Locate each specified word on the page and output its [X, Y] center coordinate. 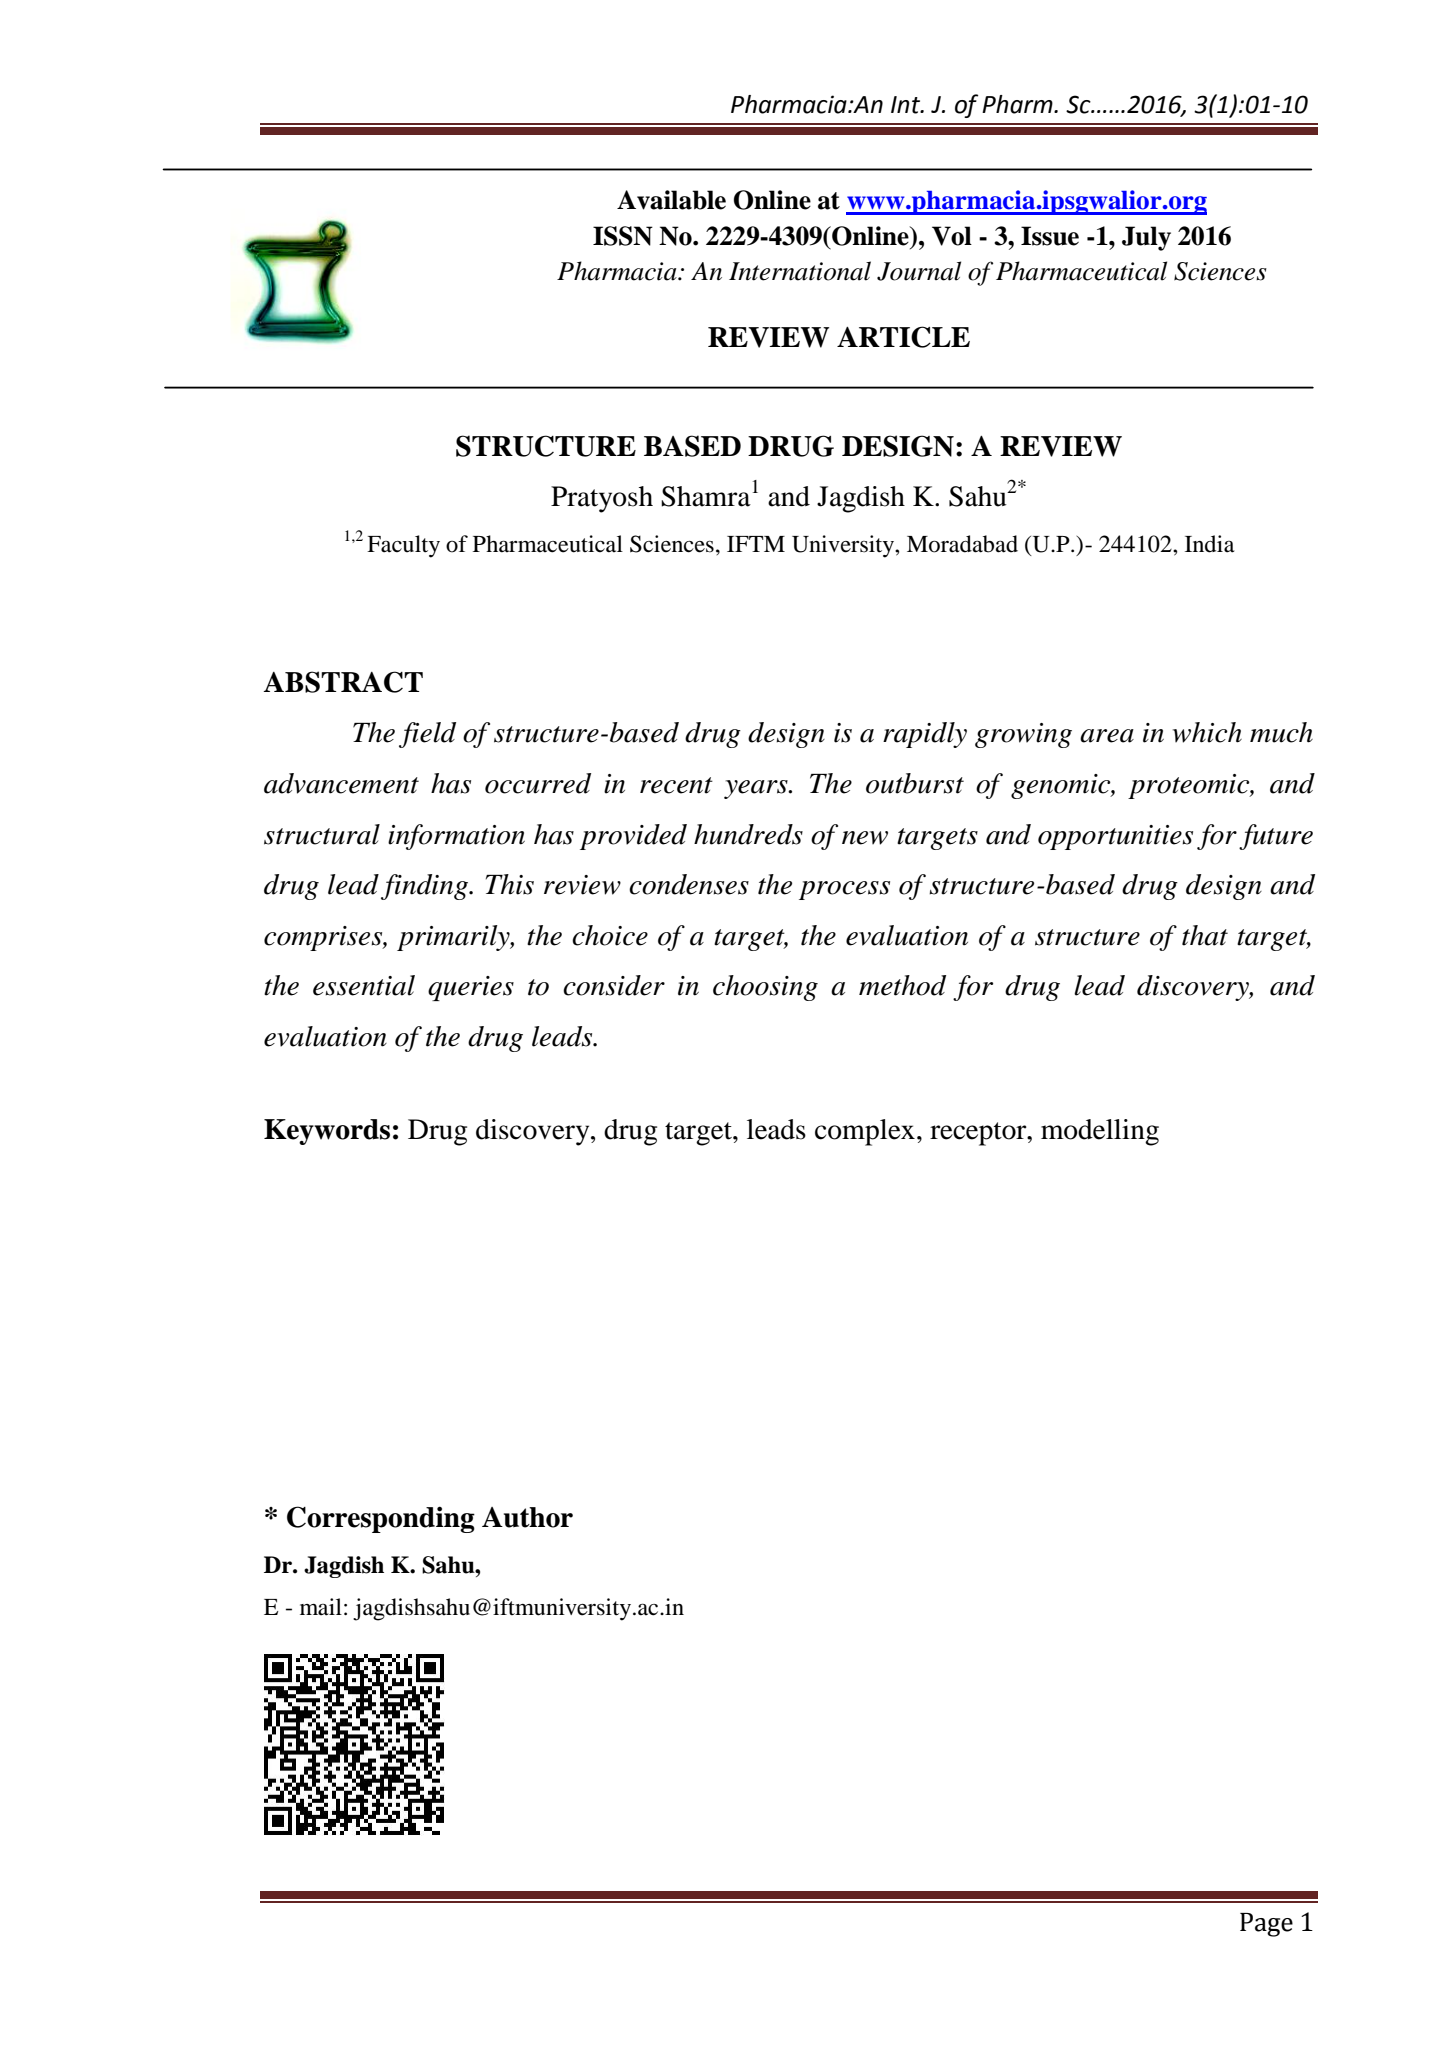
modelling [1100, 1132]
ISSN [623, 236]
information [456, 837]
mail [321, 1607]
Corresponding [381, 1519]
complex [865, 1132]
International [800, 271]
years [757, 789]
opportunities [1115, 837]
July [1146, 238]
